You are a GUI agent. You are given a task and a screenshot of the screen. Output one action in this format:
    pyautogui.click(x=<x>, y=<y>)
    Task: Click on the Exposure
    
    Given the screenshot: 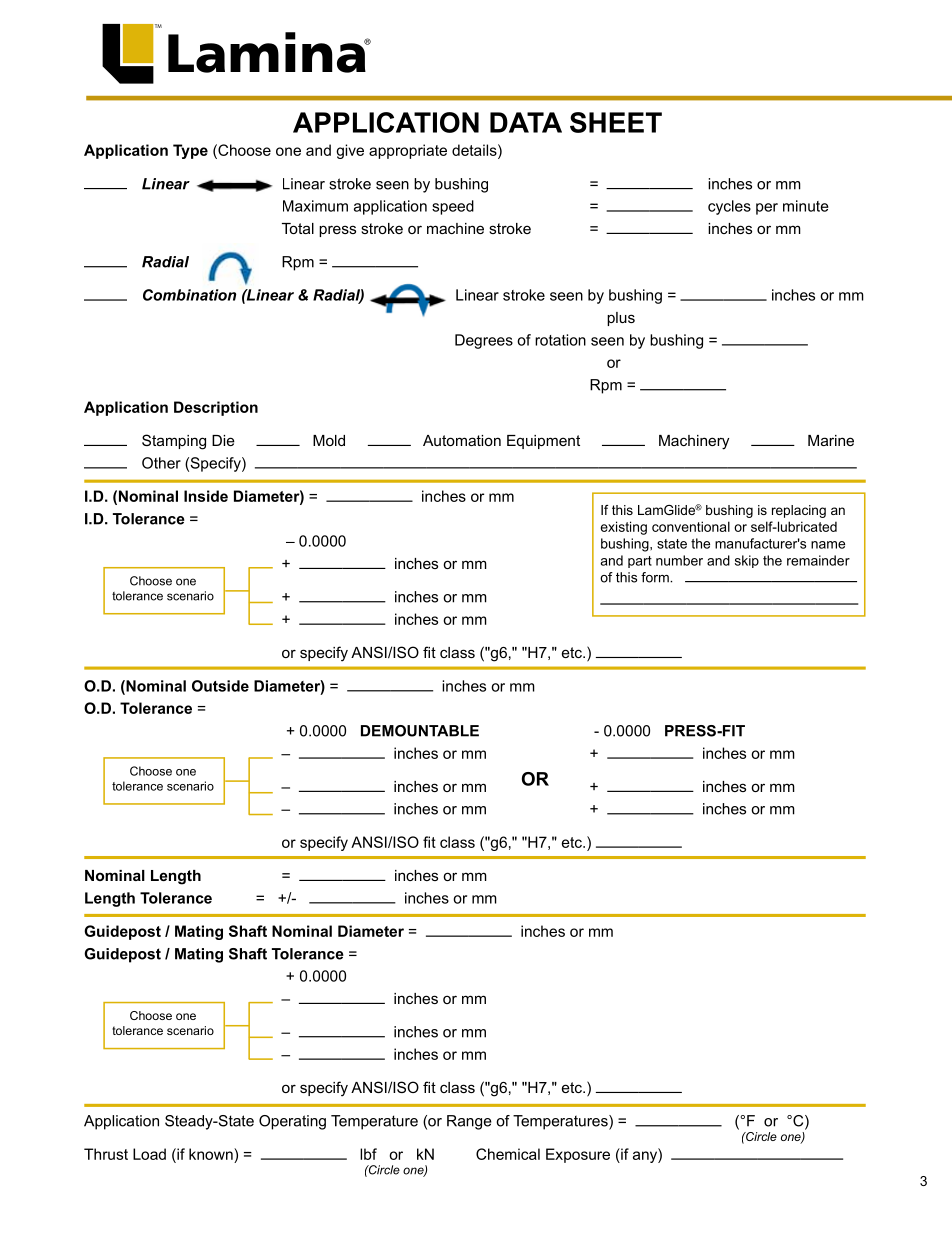 What is the action you would take?
    pyautogui.click(x=578, y=1155)
